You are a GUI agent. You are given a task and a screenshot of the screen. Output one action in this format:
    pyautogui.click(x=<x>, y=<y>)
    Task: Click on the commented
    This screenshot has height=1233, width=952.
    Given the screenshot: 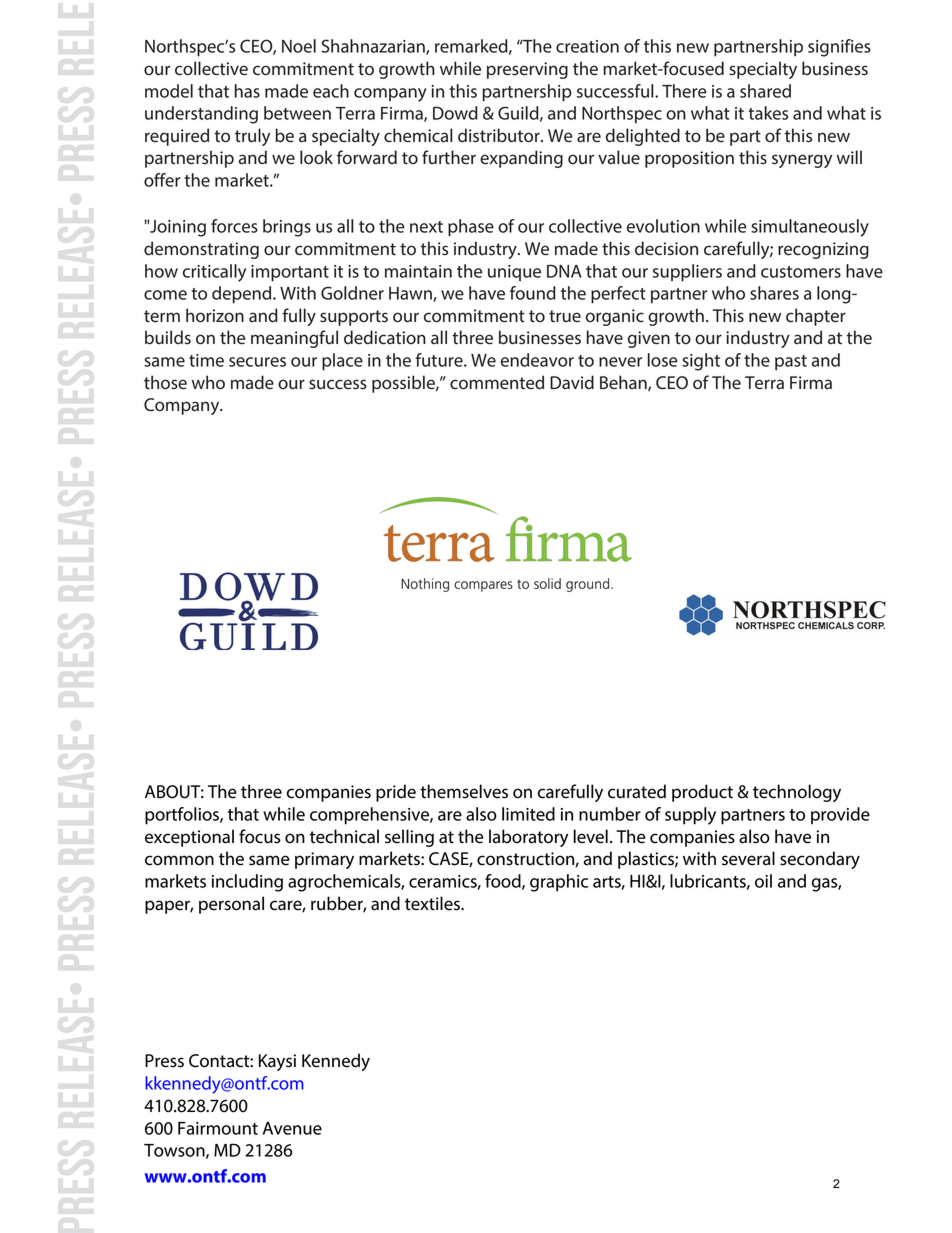 What is the action you would take?
    pyautogui.click(x=497, y=382)
